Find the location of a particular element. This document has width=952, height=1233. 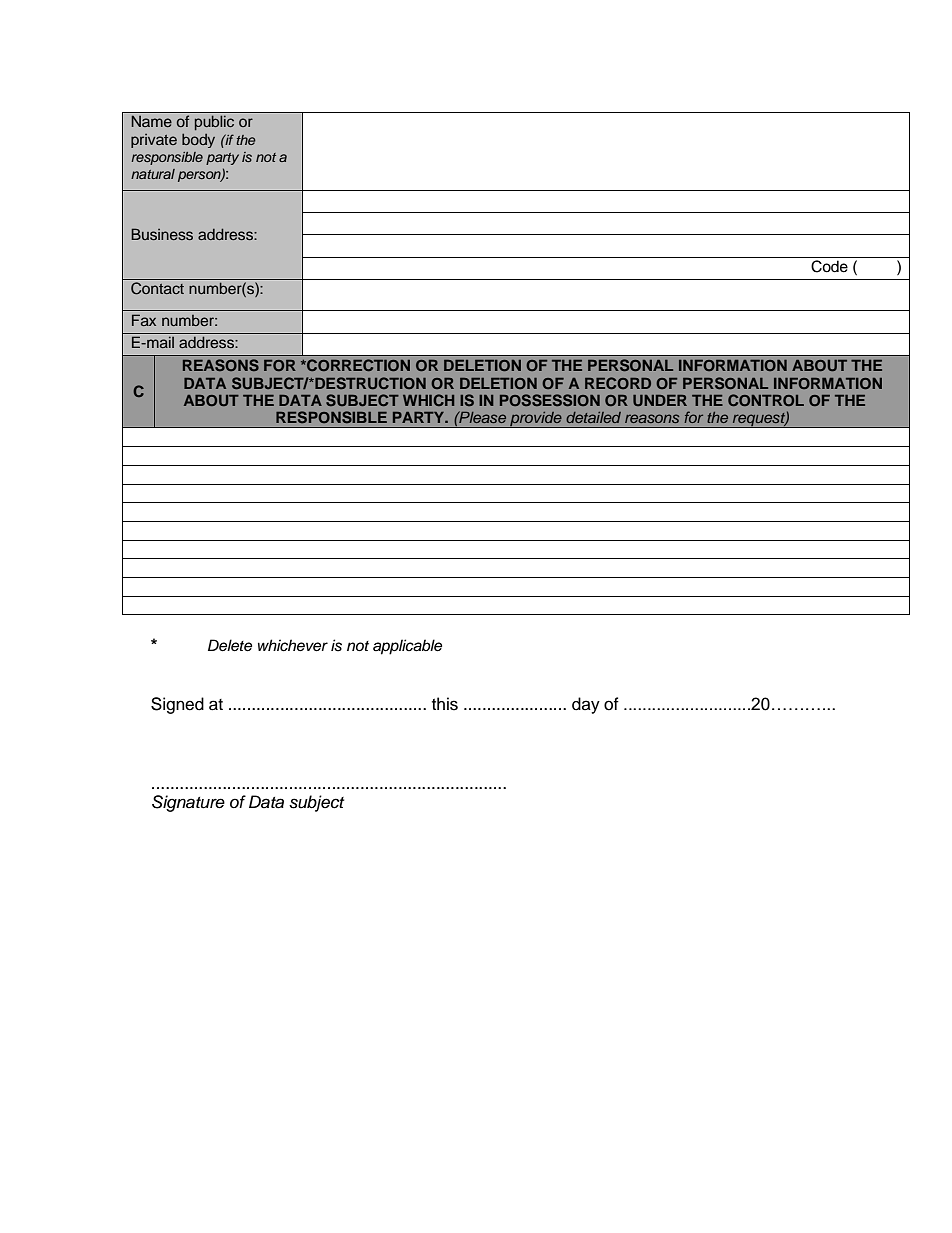

CORRECTION is located at coordinates (357, 365).
